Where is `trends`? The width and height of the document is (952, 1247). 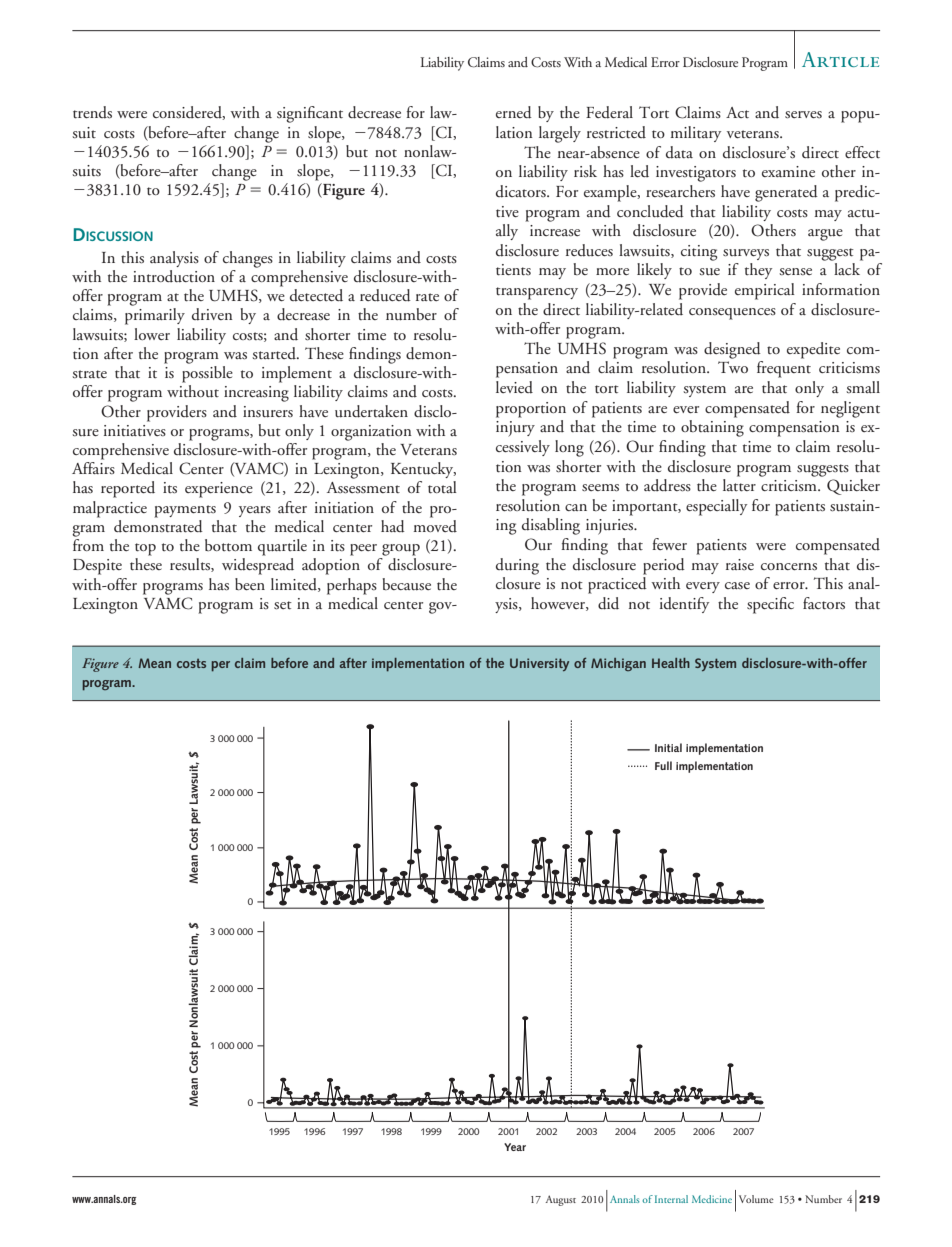 trends is located at coordinates (92, 112).
